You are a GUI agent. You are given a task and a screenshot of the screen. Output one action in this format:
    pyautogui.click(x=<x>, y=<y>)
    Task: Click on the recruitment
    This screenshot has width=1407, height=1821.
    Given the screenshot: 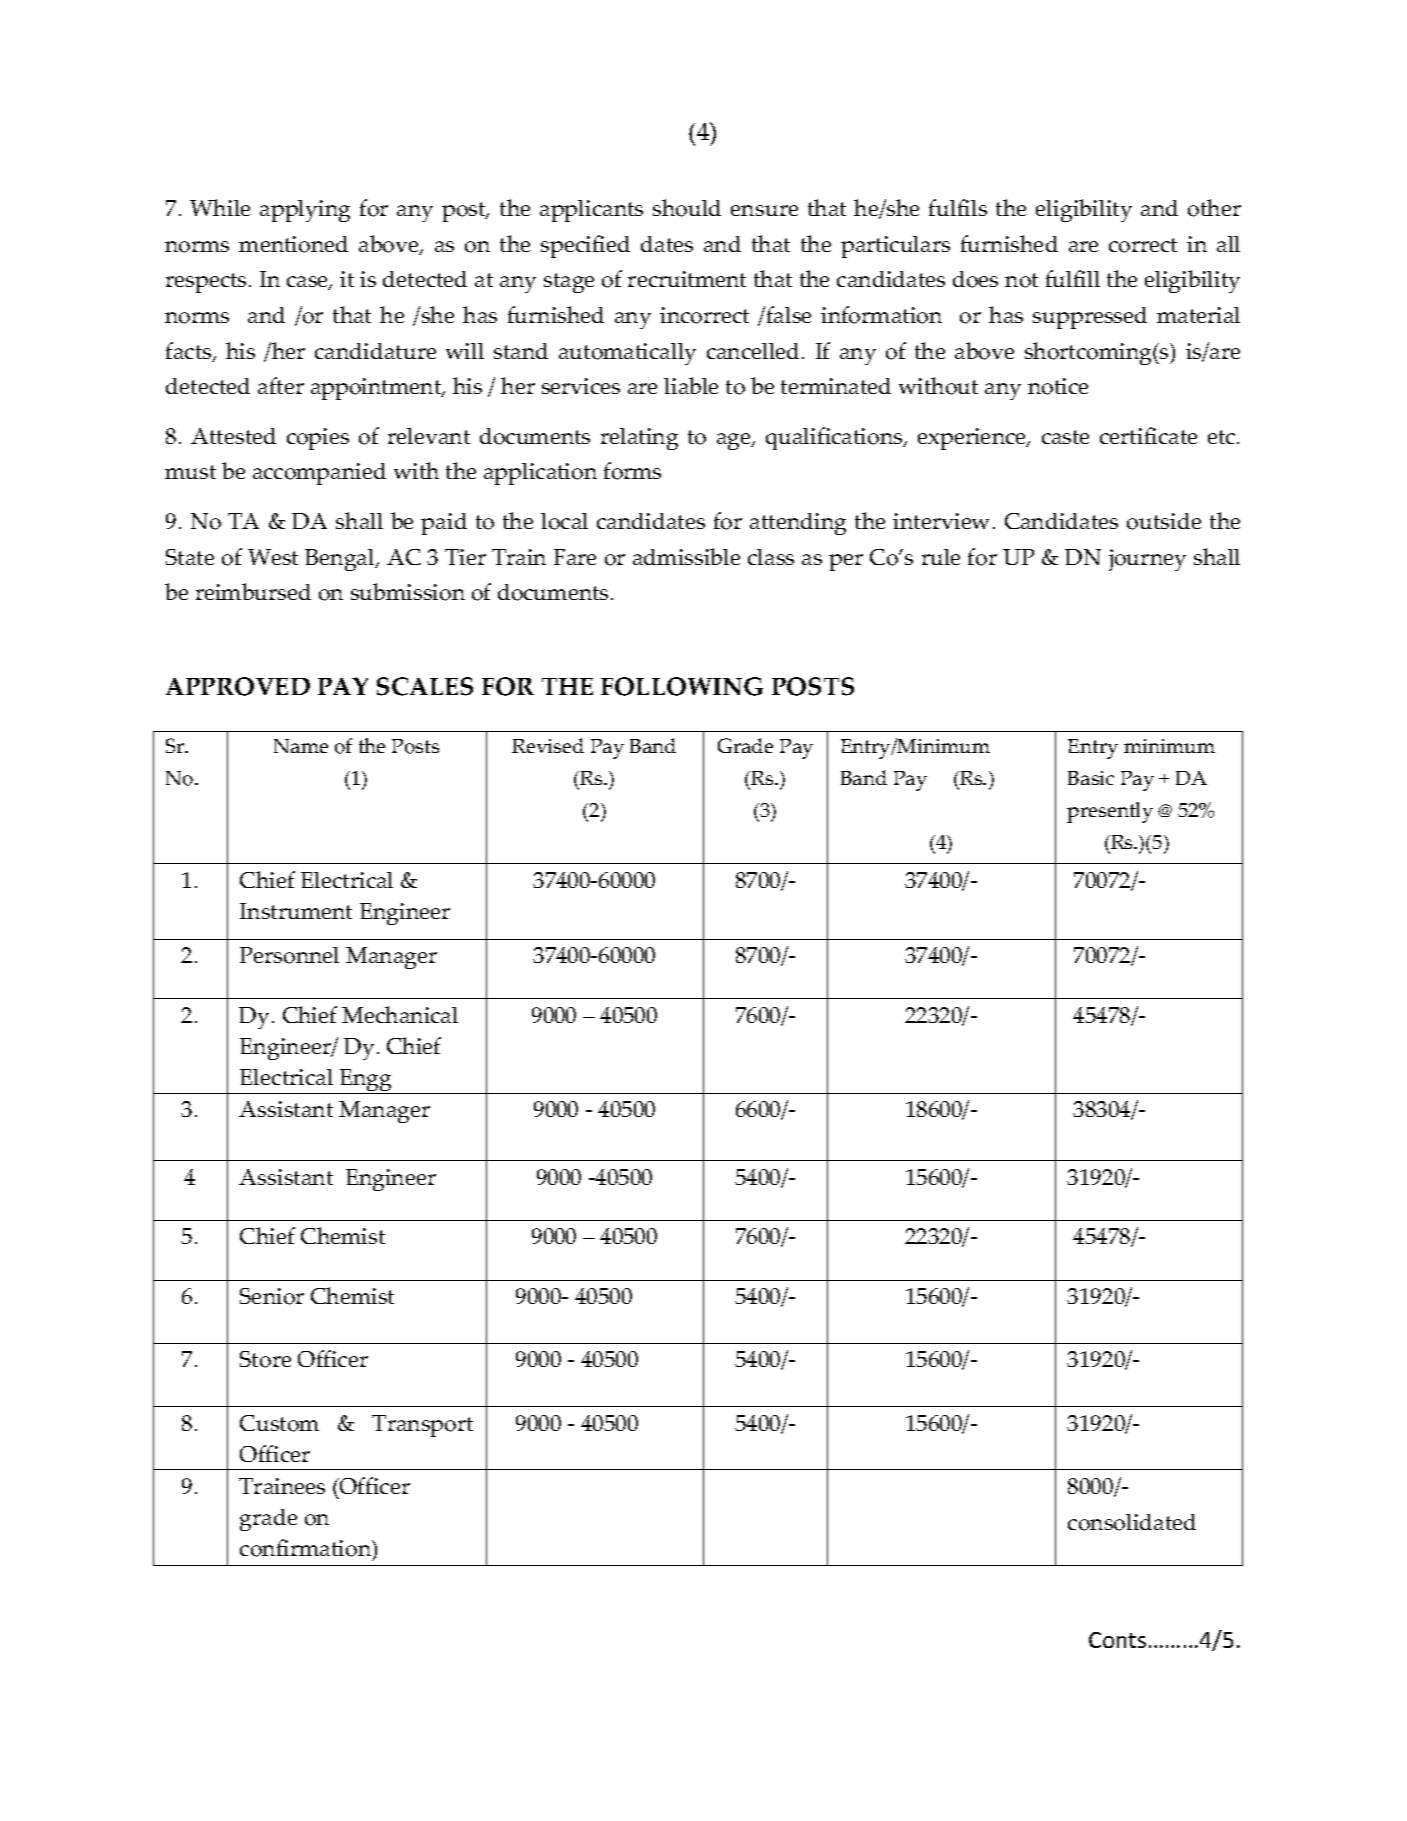 What is the action you would take?
    pyautogui.click(x=687, y=279)
